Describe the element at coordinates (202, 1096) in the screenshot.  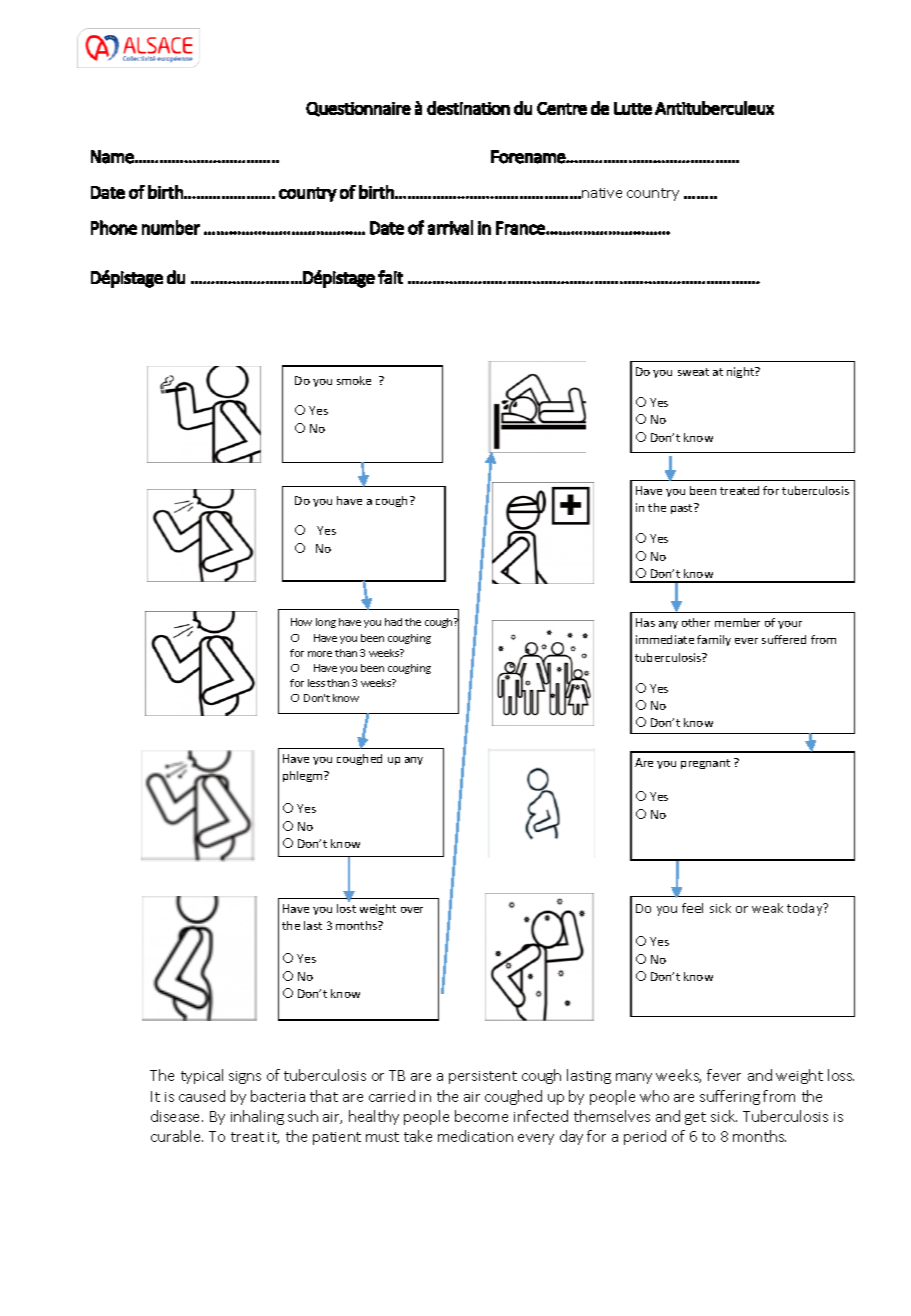
I see `caused` at that location.
